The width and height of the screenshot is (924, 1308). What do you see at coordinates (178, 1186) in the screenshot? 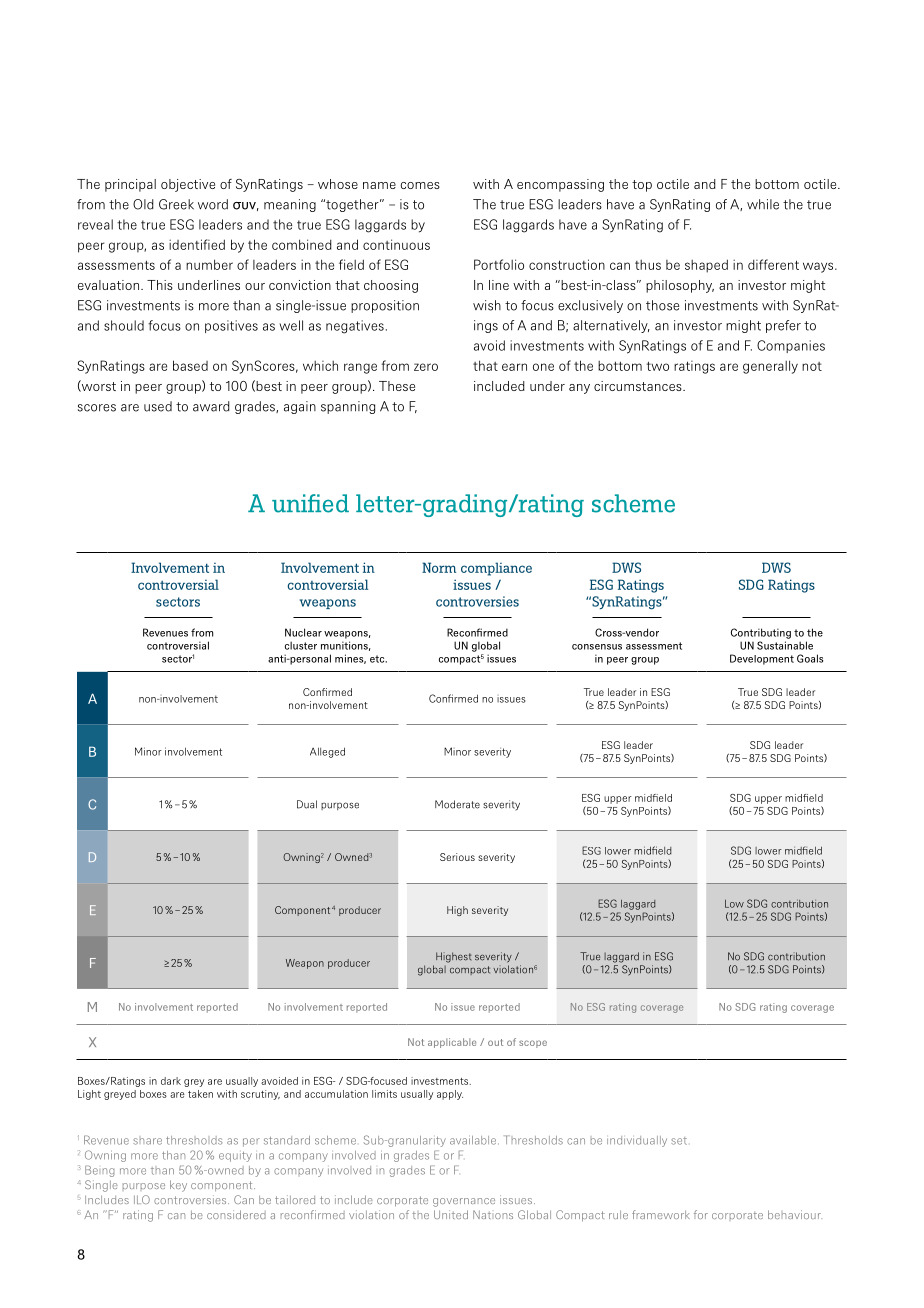
I see `key` at bounding box center [178, 1186].
